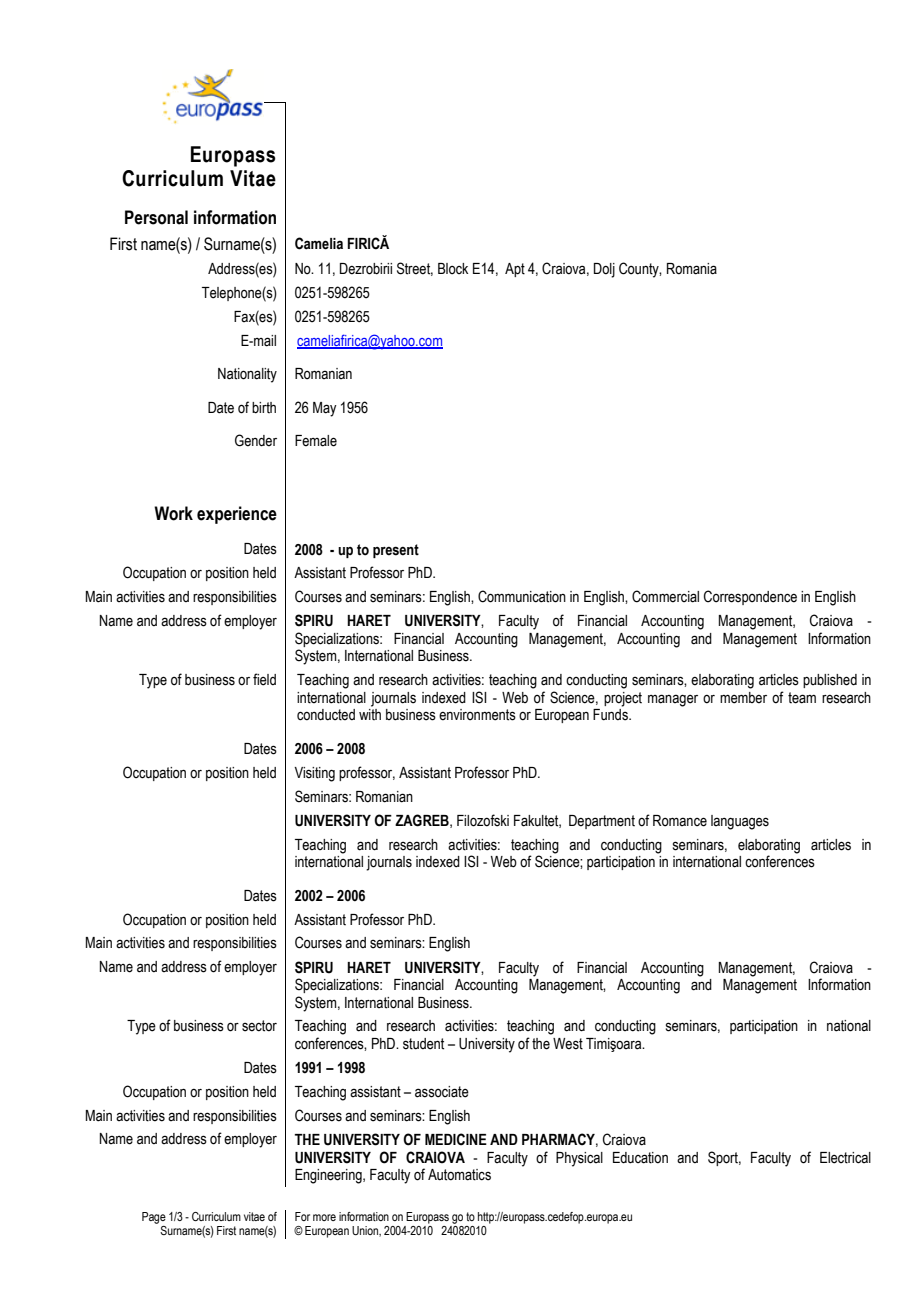 The width and height of the screenshot is (924, 1308). Describe the element at coordinates (602, 822) in the screenshot. I see `Department` at that location.
